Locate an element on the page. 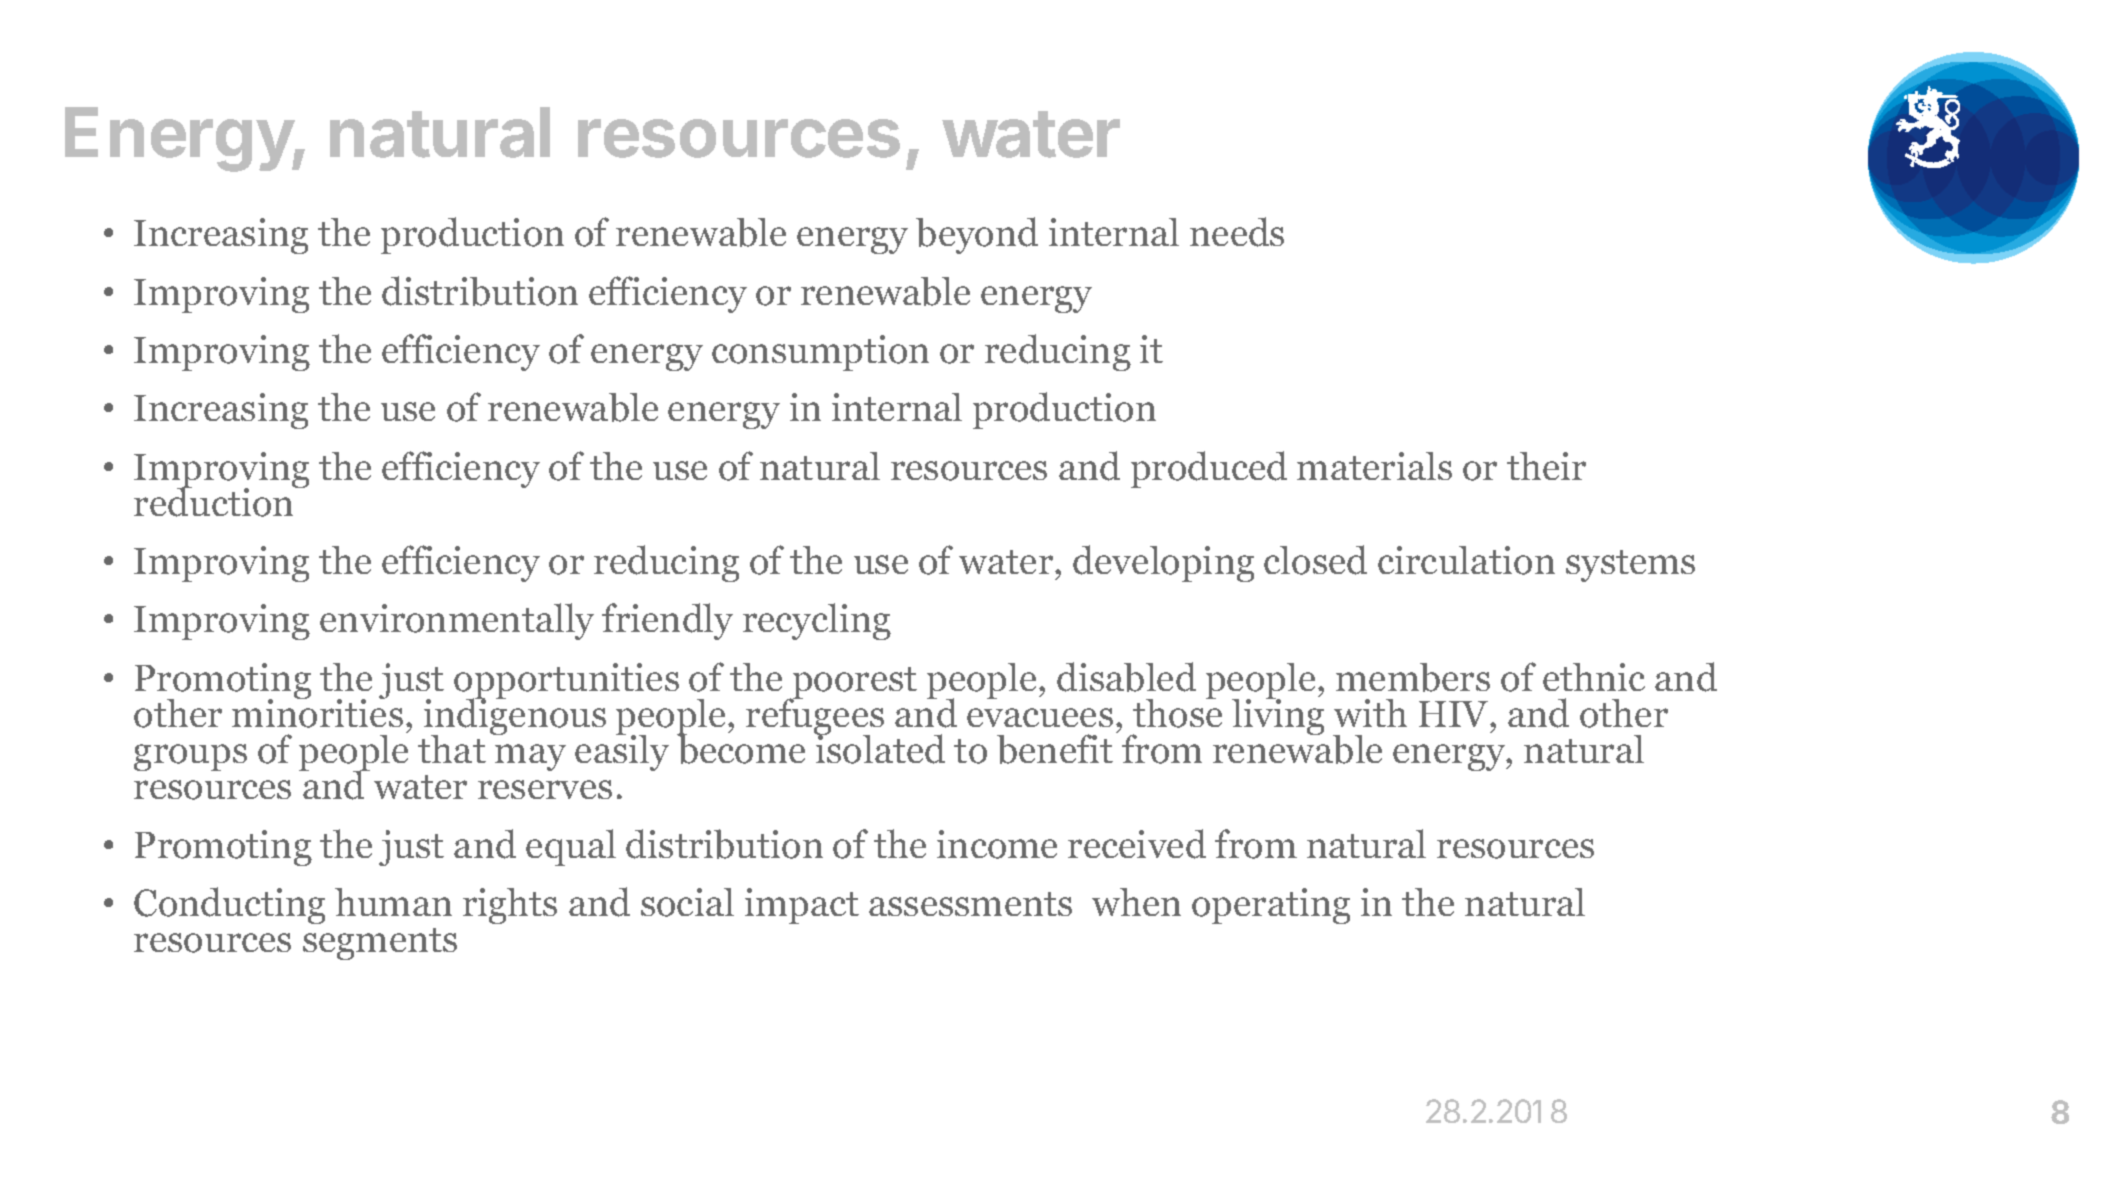  produced is located at coordinates (1209, 469).
